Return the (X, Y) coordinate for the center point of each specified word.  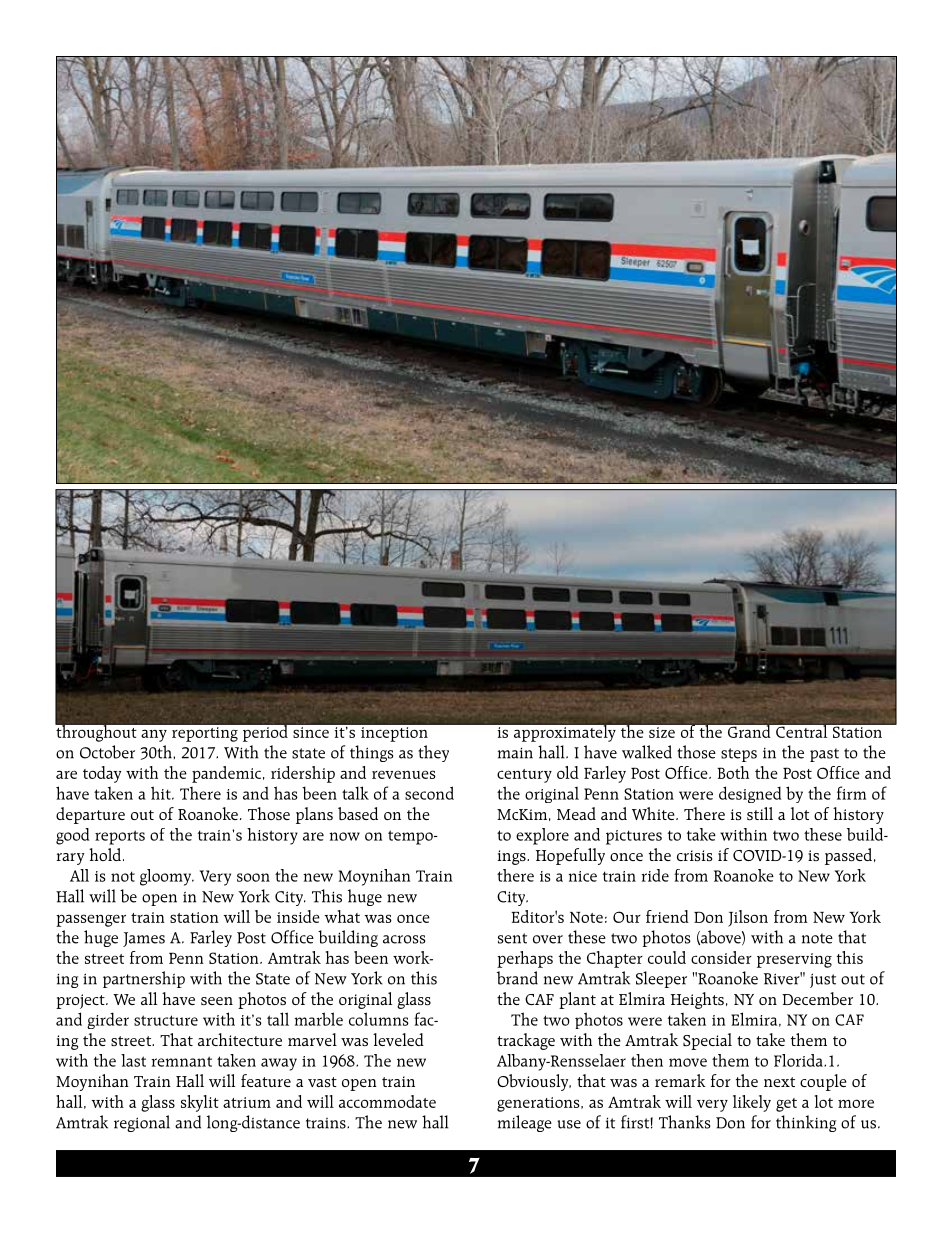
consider (721, 957)
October (107, 752)
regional (142, 1123)
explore (542, 836)
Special (707, 1041)
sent (512, 938)
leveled (398, 1039)
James (144, 939)
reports (120, 837)
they (433, 753)
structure (166, 1020)
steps (739, 755)
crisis (695, 855)
